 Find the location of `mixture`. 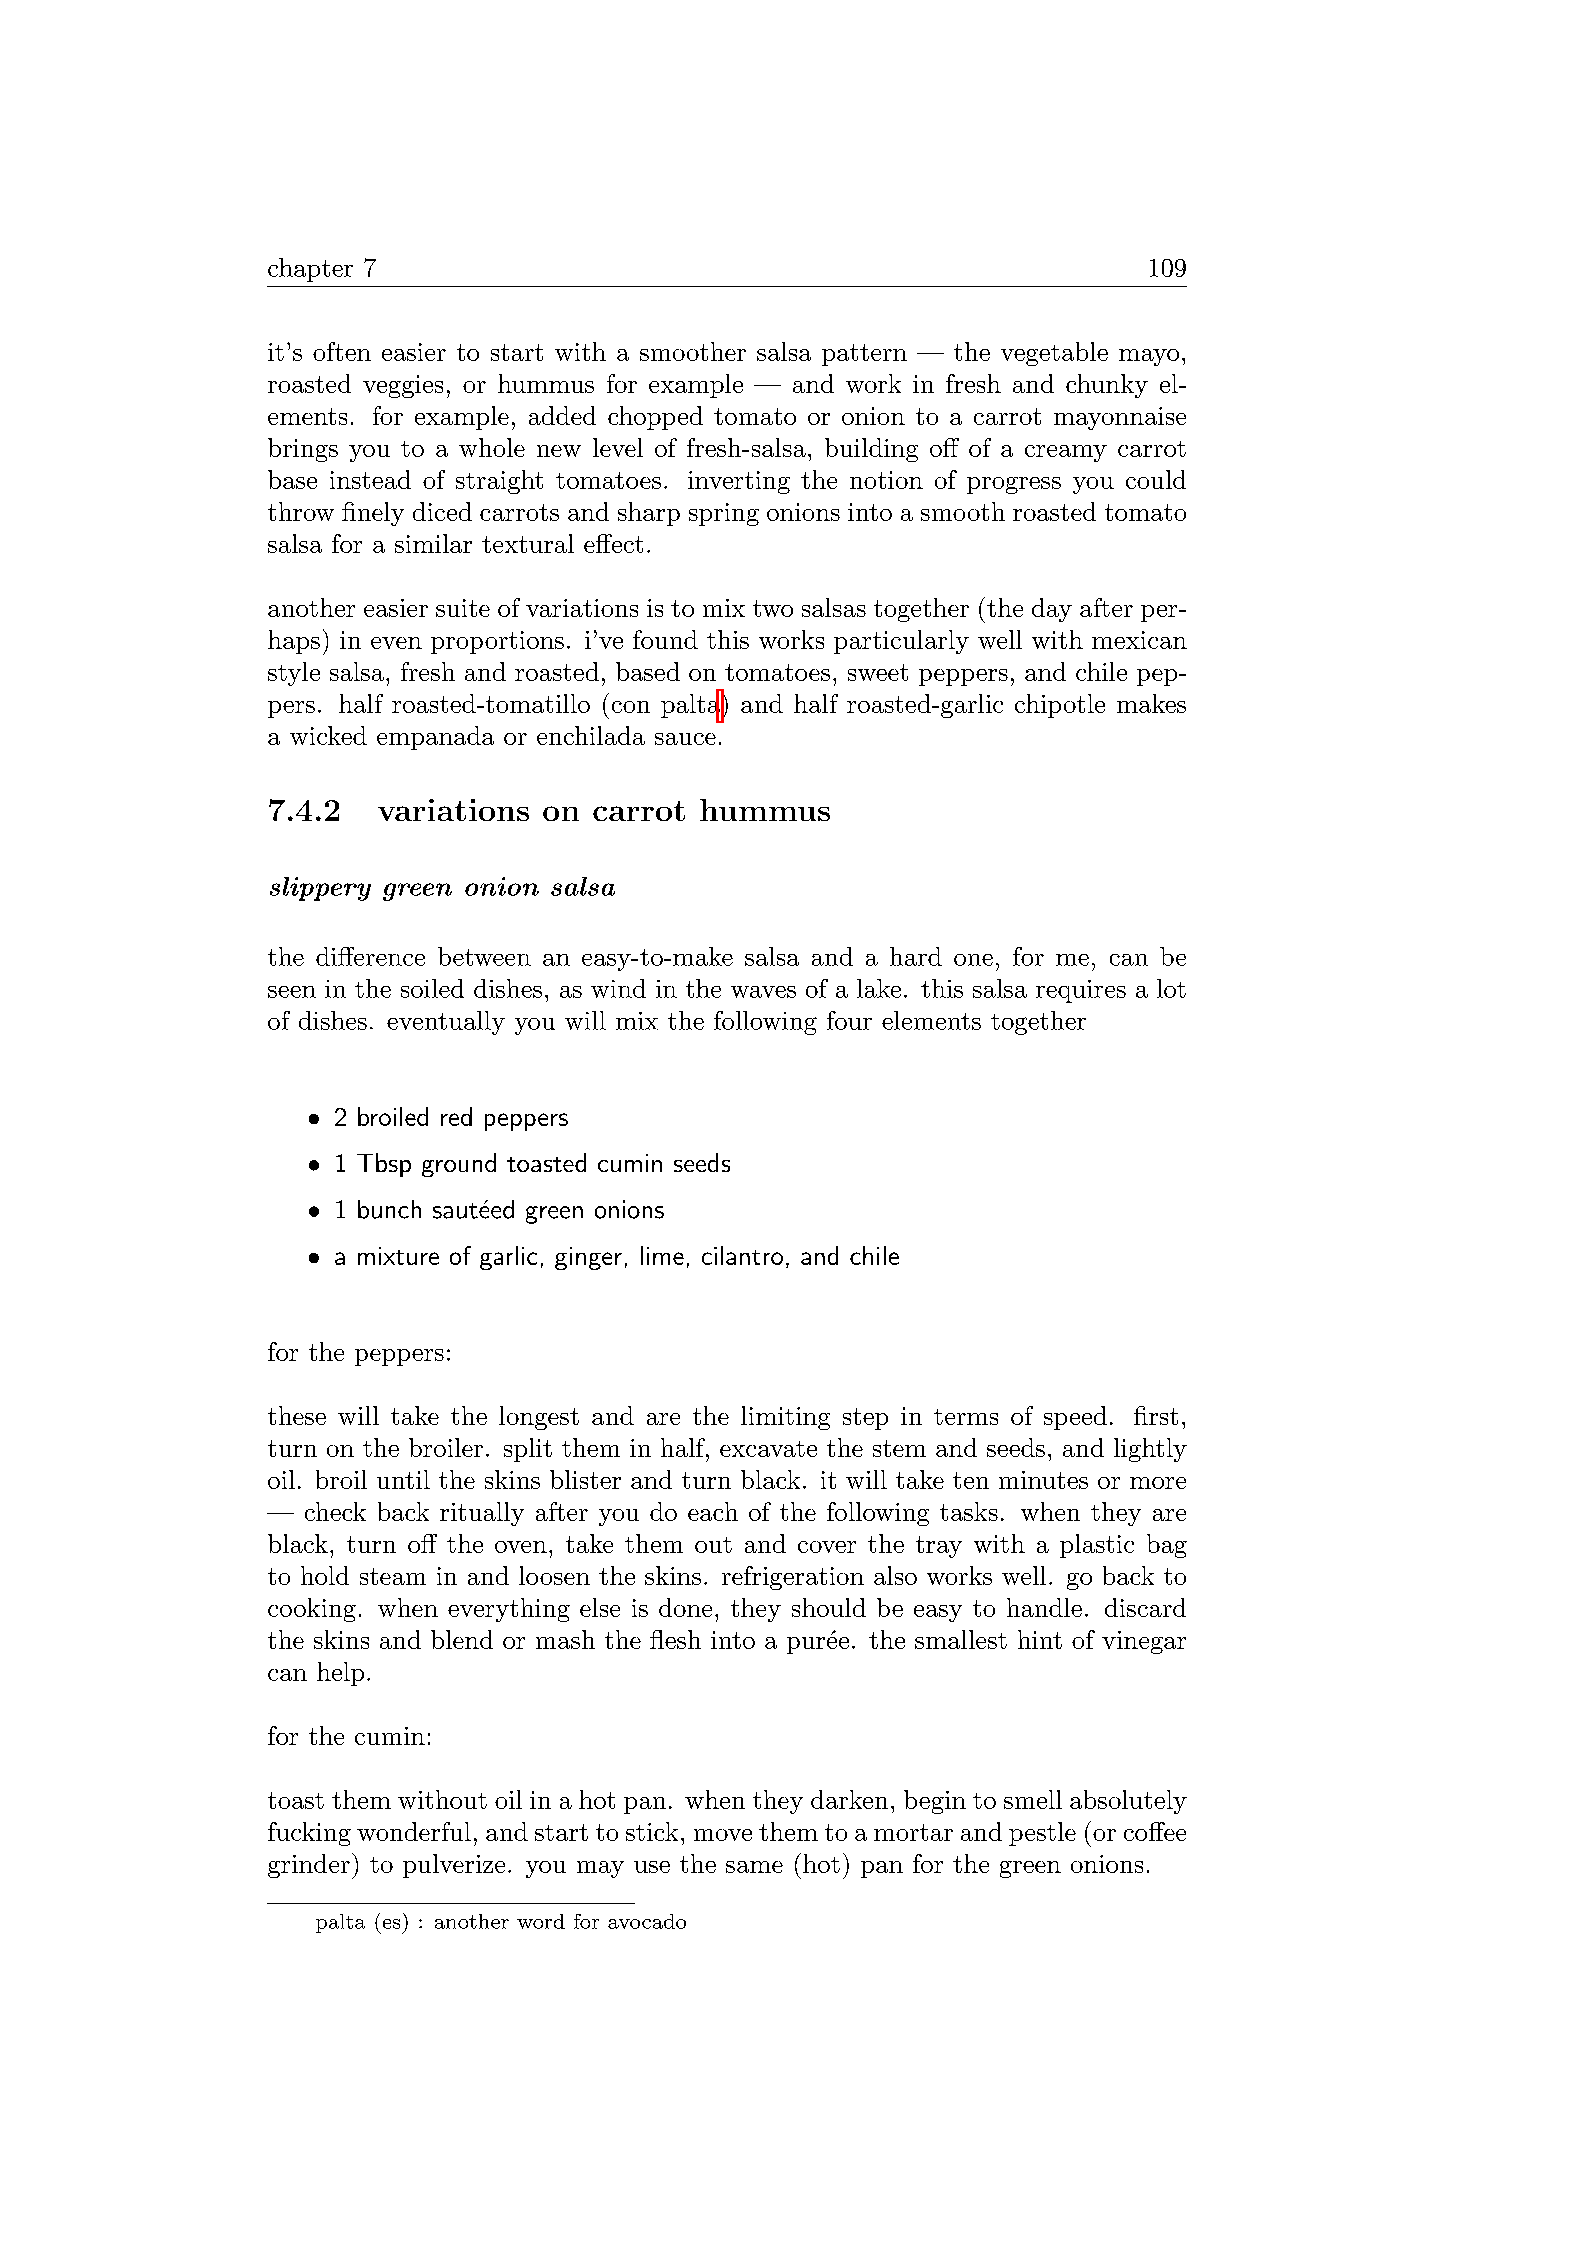

mixture is located at coordinates (398, 1256).
